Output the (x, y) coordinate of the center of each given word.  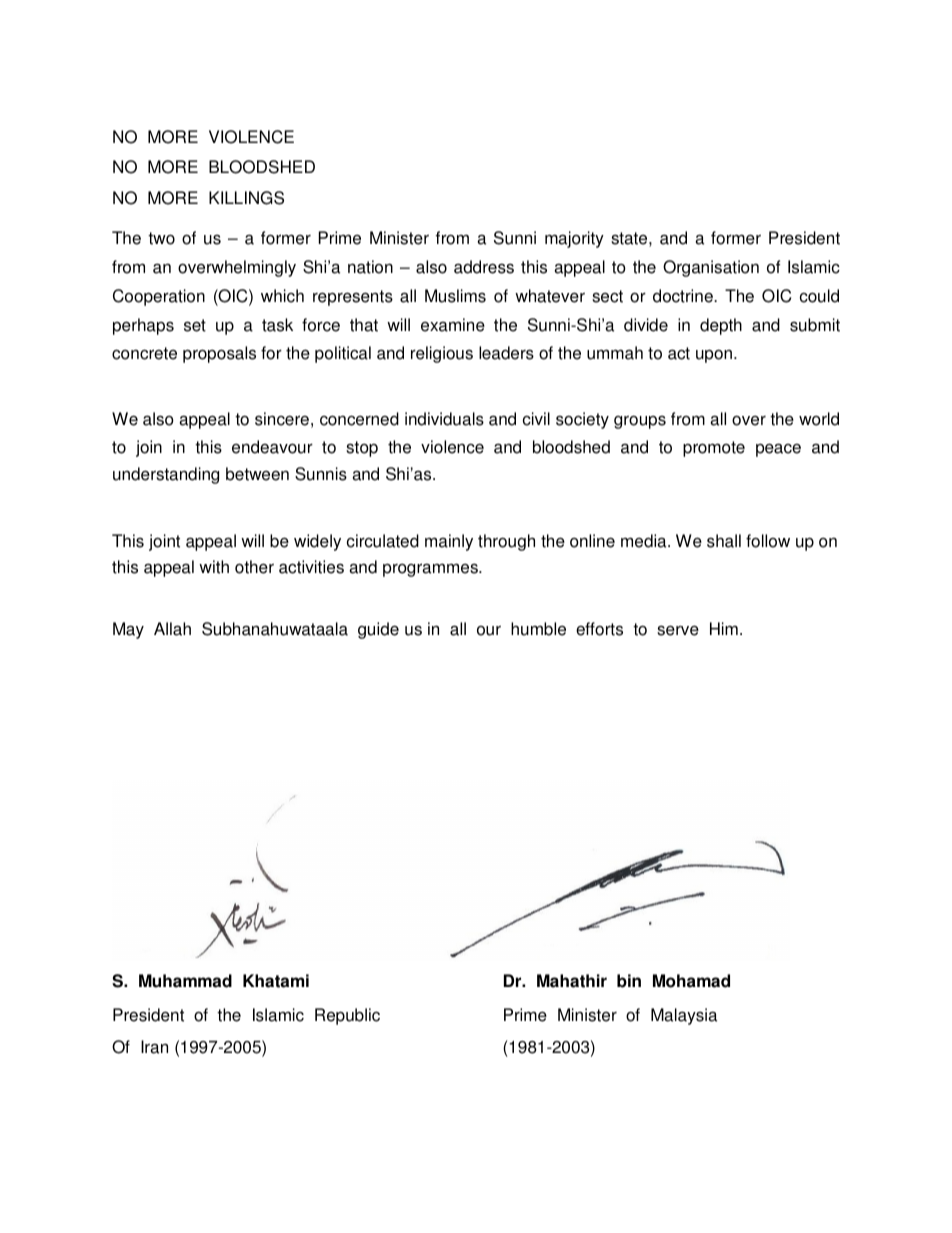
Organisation (711, 268)
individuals (444, 419)
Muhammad (185, 981)
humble (538, 629)
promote (714, 449)
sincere (282, 419)
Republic (347, 1016)
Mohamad (691, 981)
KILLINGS (246, 198)
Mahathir (572, 981)
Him (724, 628)
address (484, 267)
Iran (154, 1047)
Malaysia (684, 1016)
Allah (172, 629)
